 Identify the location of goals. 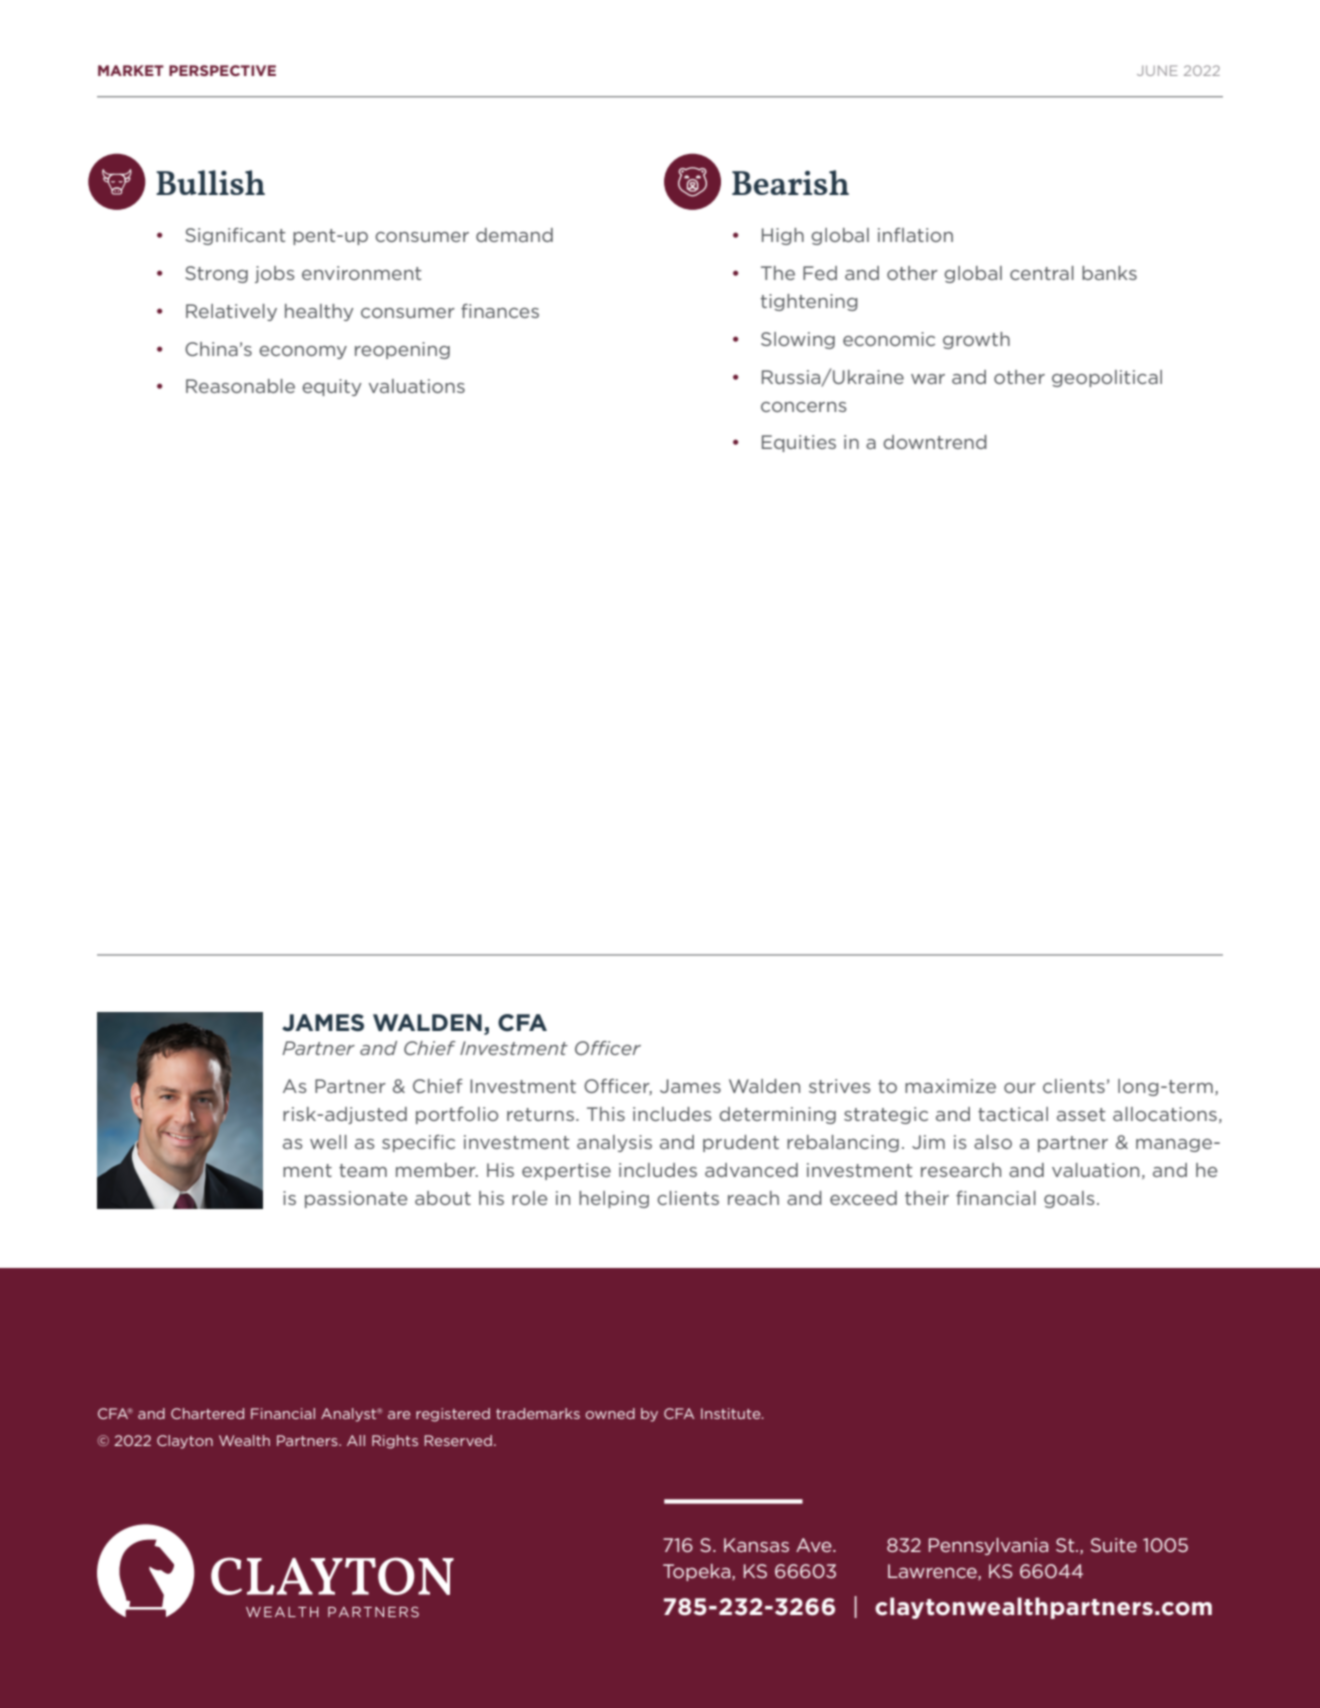
(1069, 1199).
